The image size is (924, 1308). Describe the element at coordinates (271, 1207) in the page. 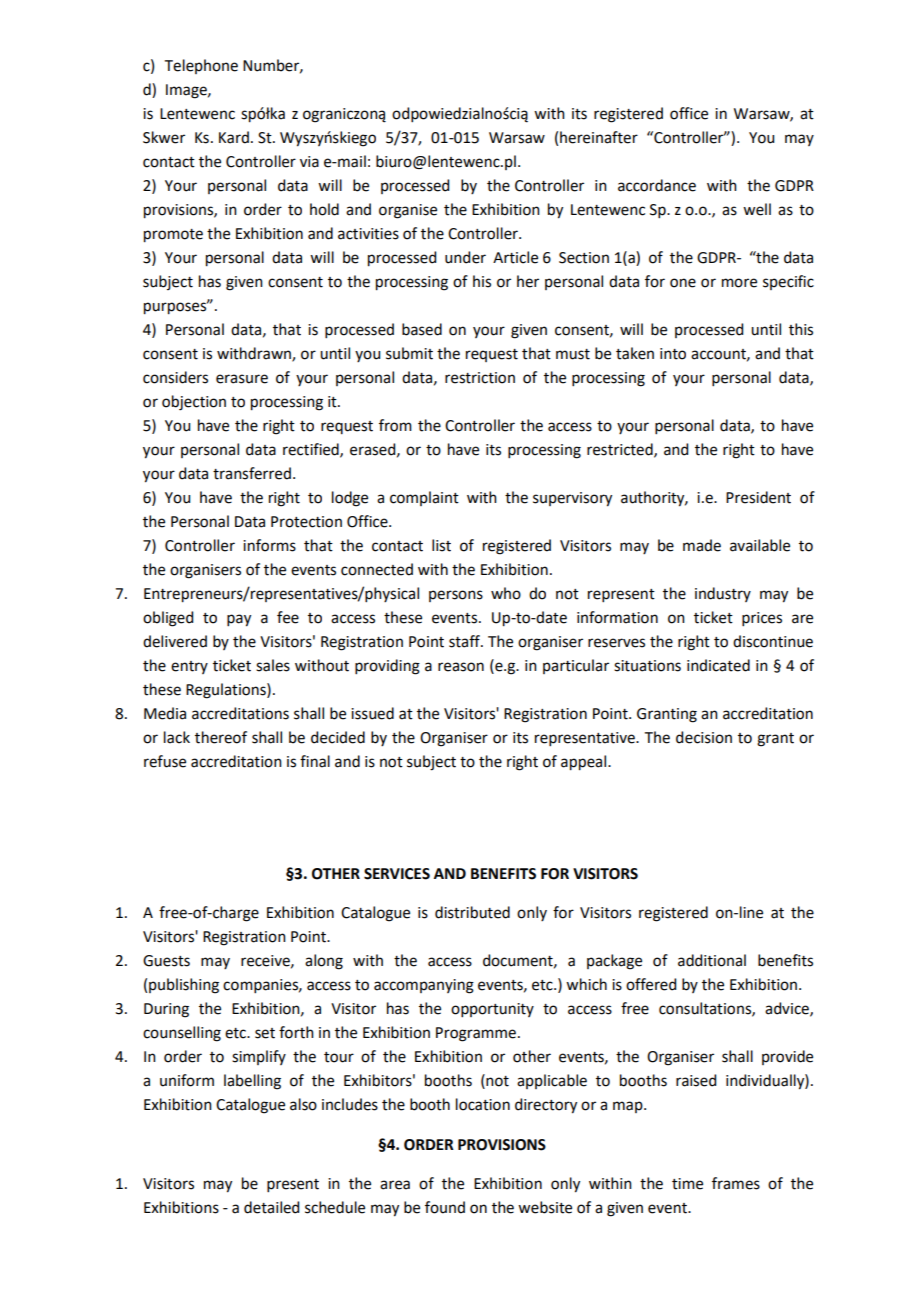

I see `detailed` at that location.
